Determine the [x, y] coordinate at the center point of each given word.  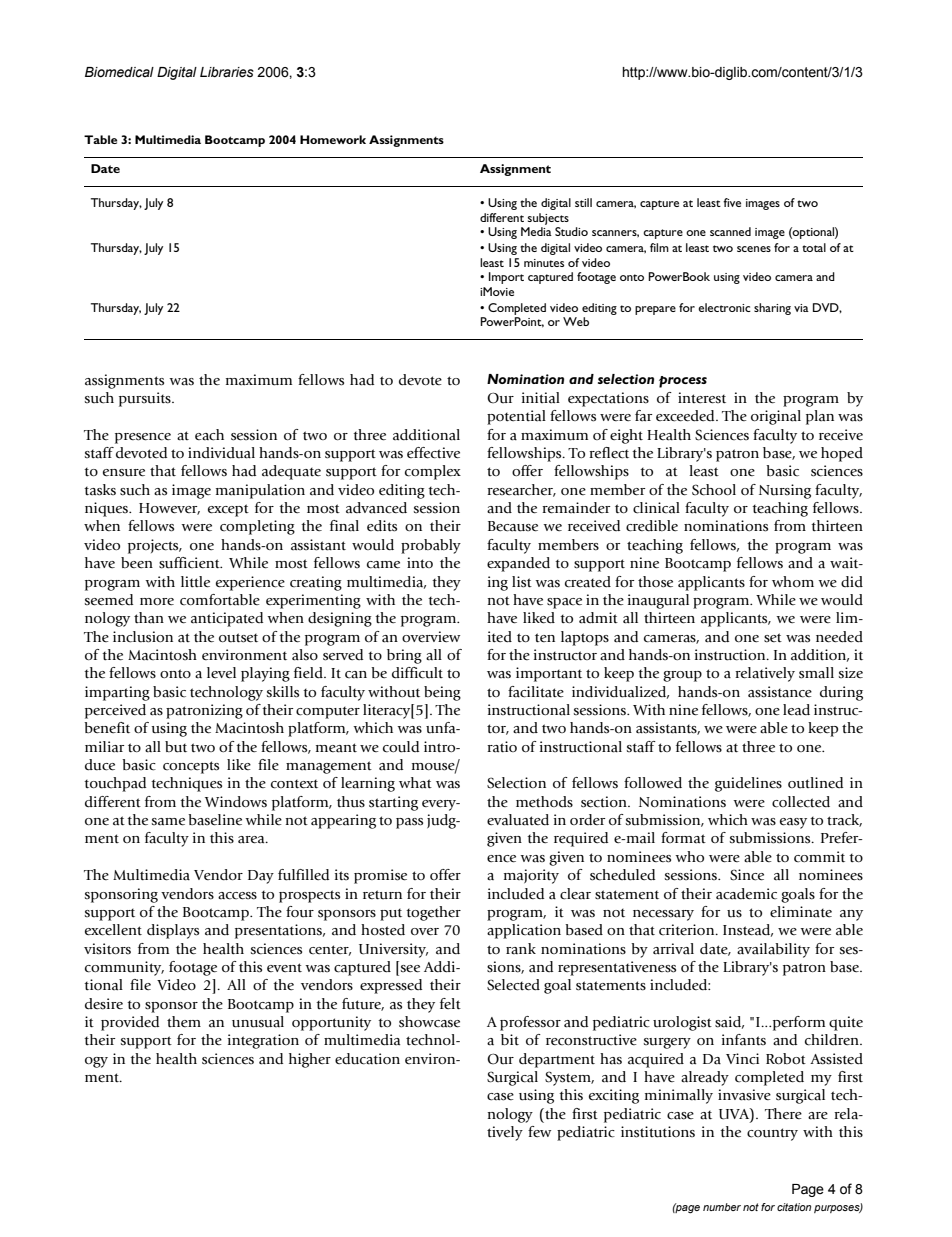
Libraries [227, 72]
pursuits [146, 399]
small [816, 673]
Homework [333, 139]
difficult [417, 673]
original [776, 417]
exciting [614, 1096]
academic [746, 894]
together [433, 913]
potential [516, 417]
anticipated [227, 619]
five [732, 202]
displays [173, 931]
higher [310, 1060]
